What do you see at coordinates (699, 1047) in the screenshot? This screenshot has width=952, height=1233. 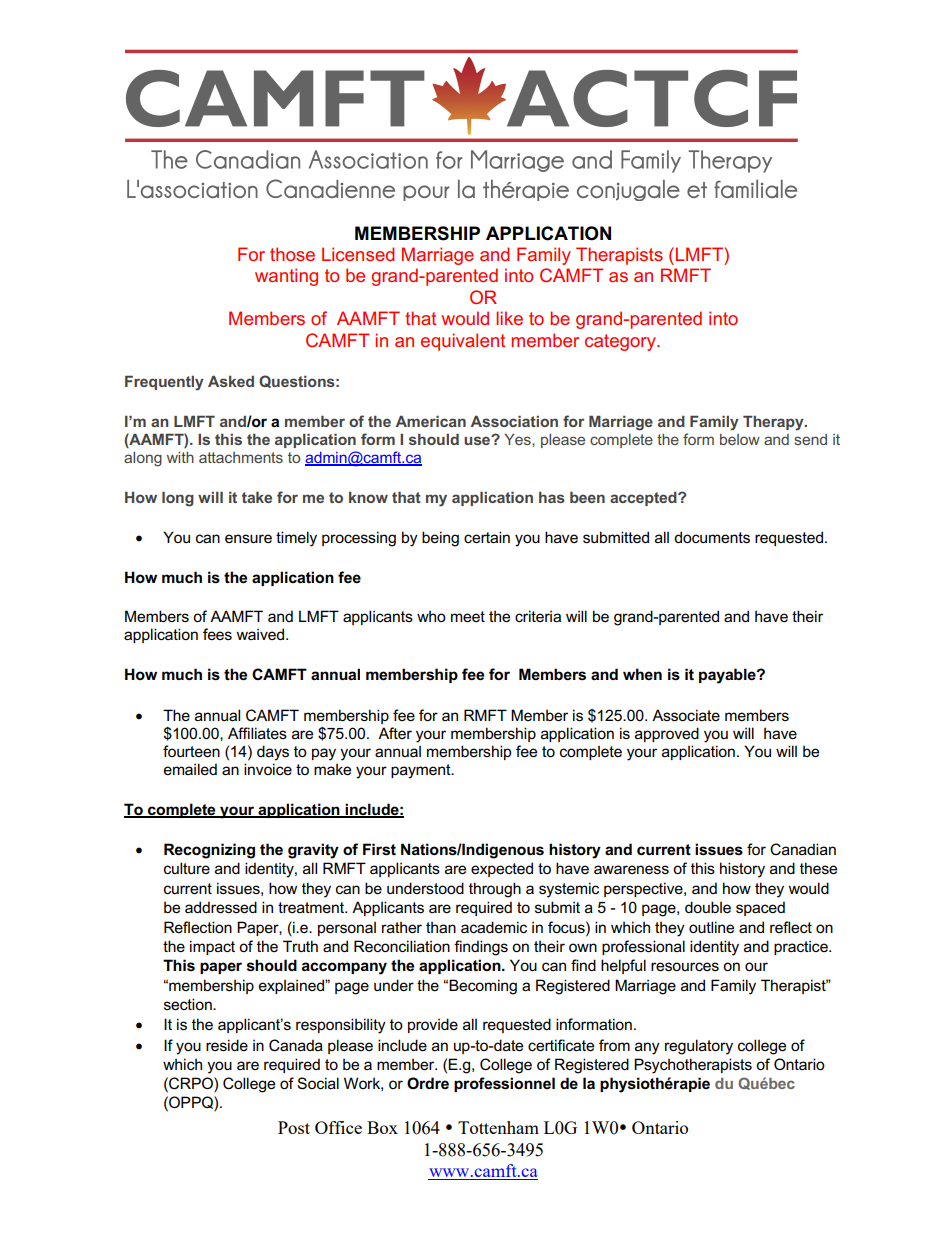 I see `regulatory` at bounding box center [699, 1047].
